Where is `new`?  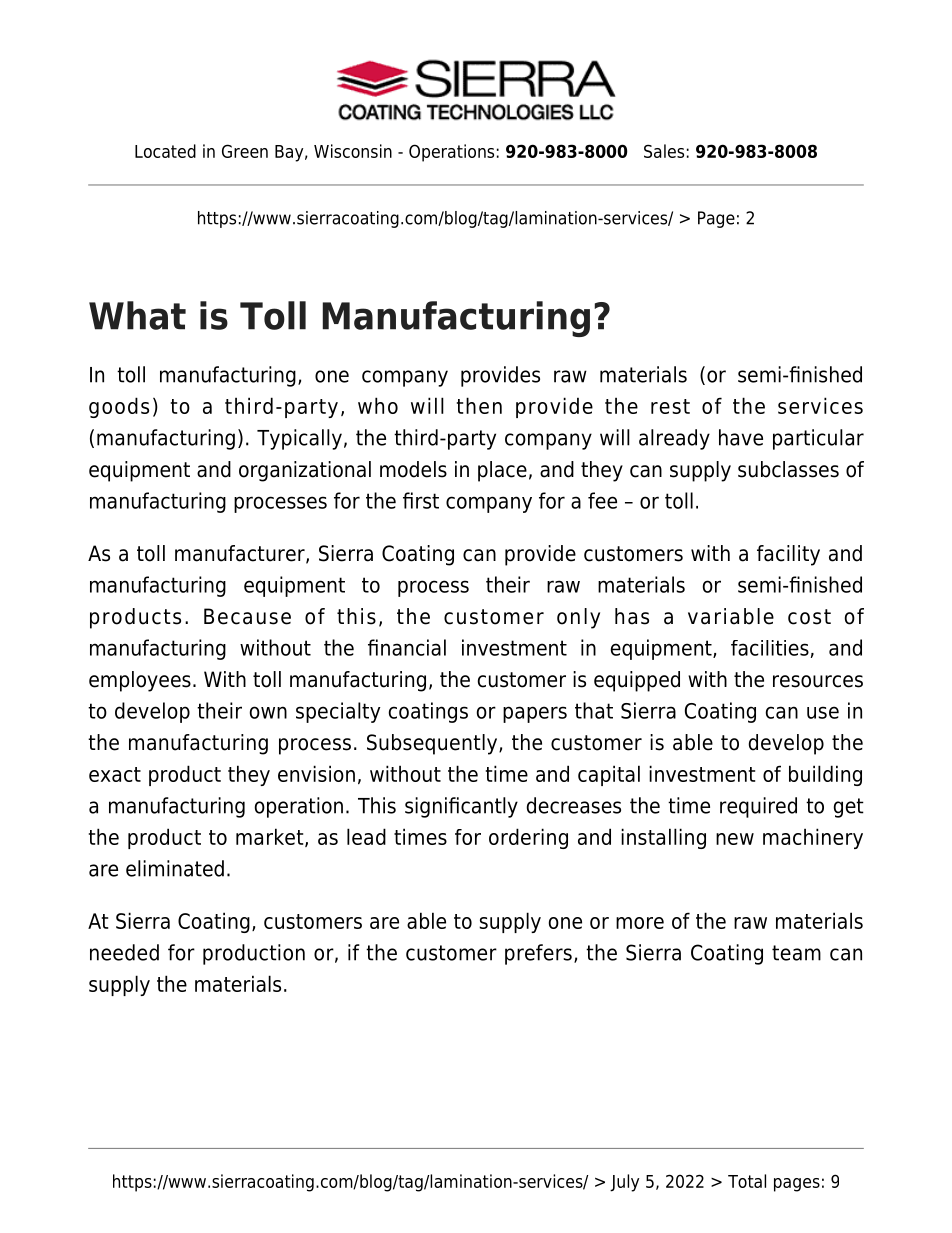 new is located at coordinates (735, 839).
